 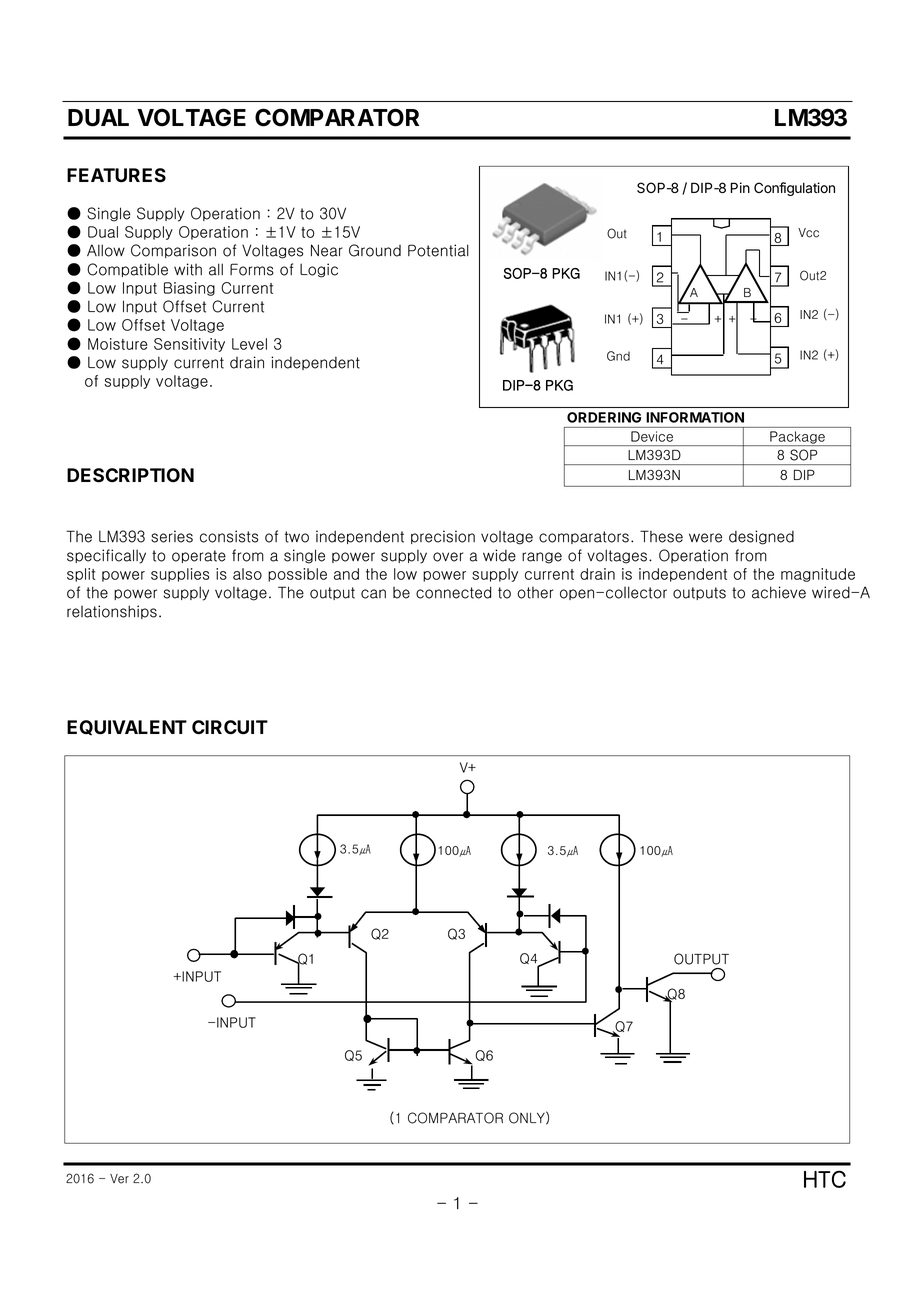 What do you see at coordinates (173, 251) in the page?
I see `Comparison` at bounding box center [173, 251].
